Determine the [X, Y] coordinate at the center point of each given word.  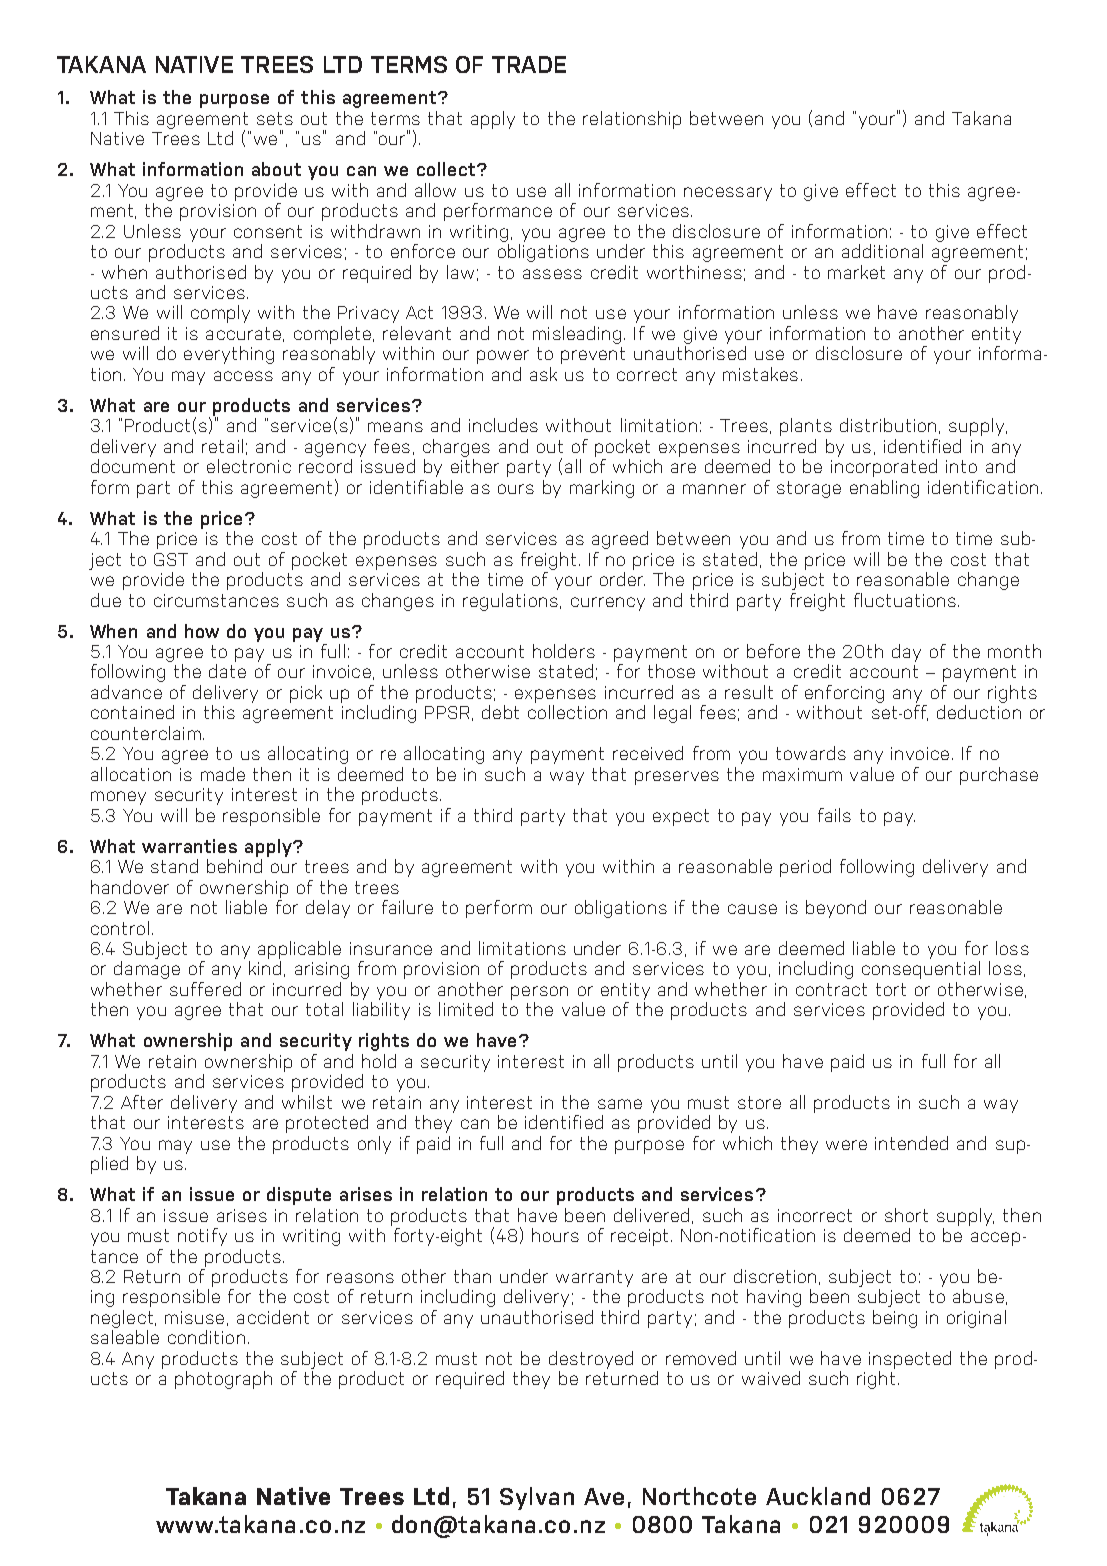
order [622, 579]
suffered [205, 989]
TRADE [529, 64]
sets [275, 118]
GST [171, 559]
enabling [884, 489]
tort [891, 989]
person [539, 993]
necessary [728, 194]
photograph [223, 1380]
